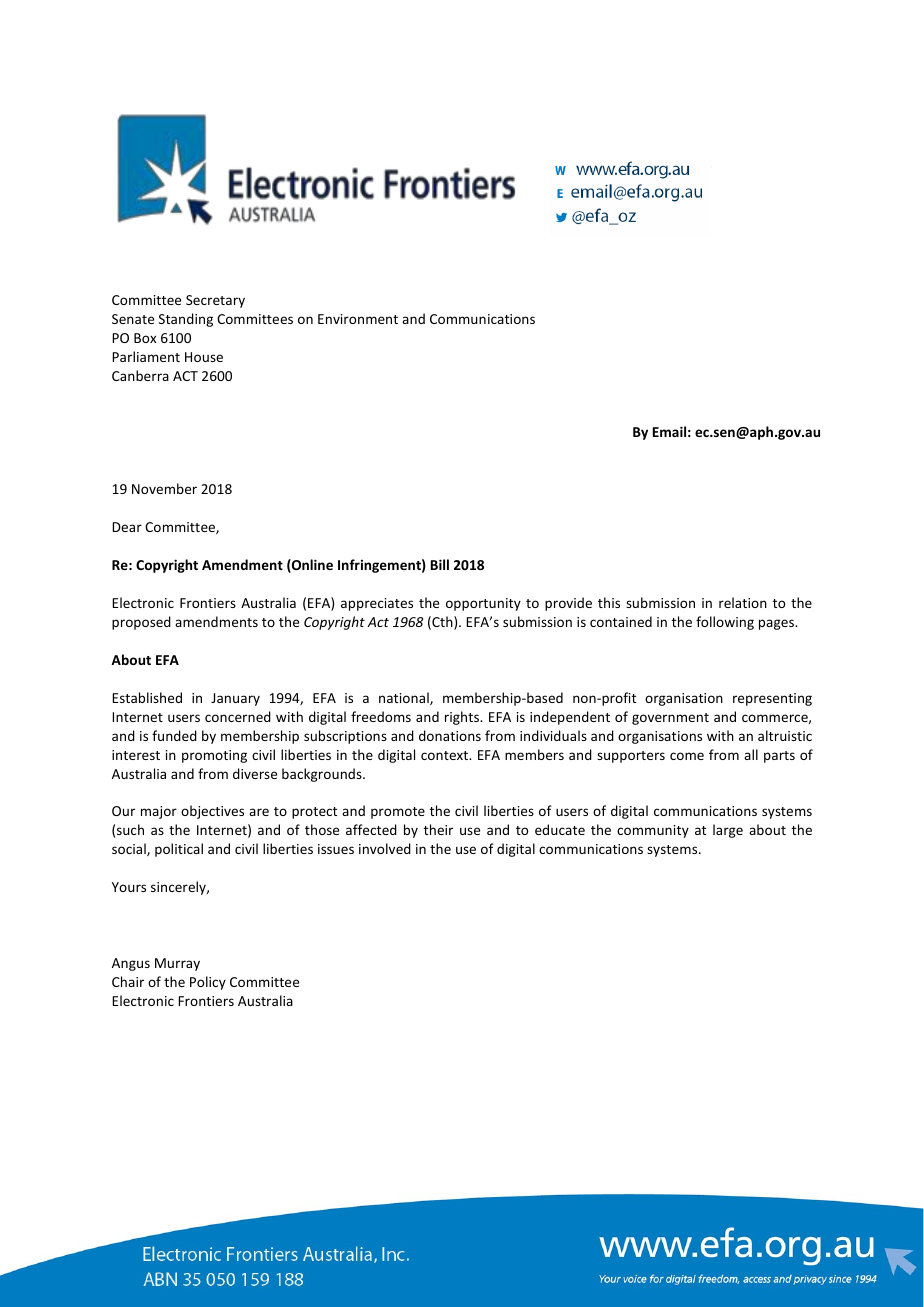 Image resolution: width=924 pixels, height=1307 pixels. What do you see at coordinates (215, 301) in the screenshot?
I see `Secretary` at bounding box center [215, 301].
